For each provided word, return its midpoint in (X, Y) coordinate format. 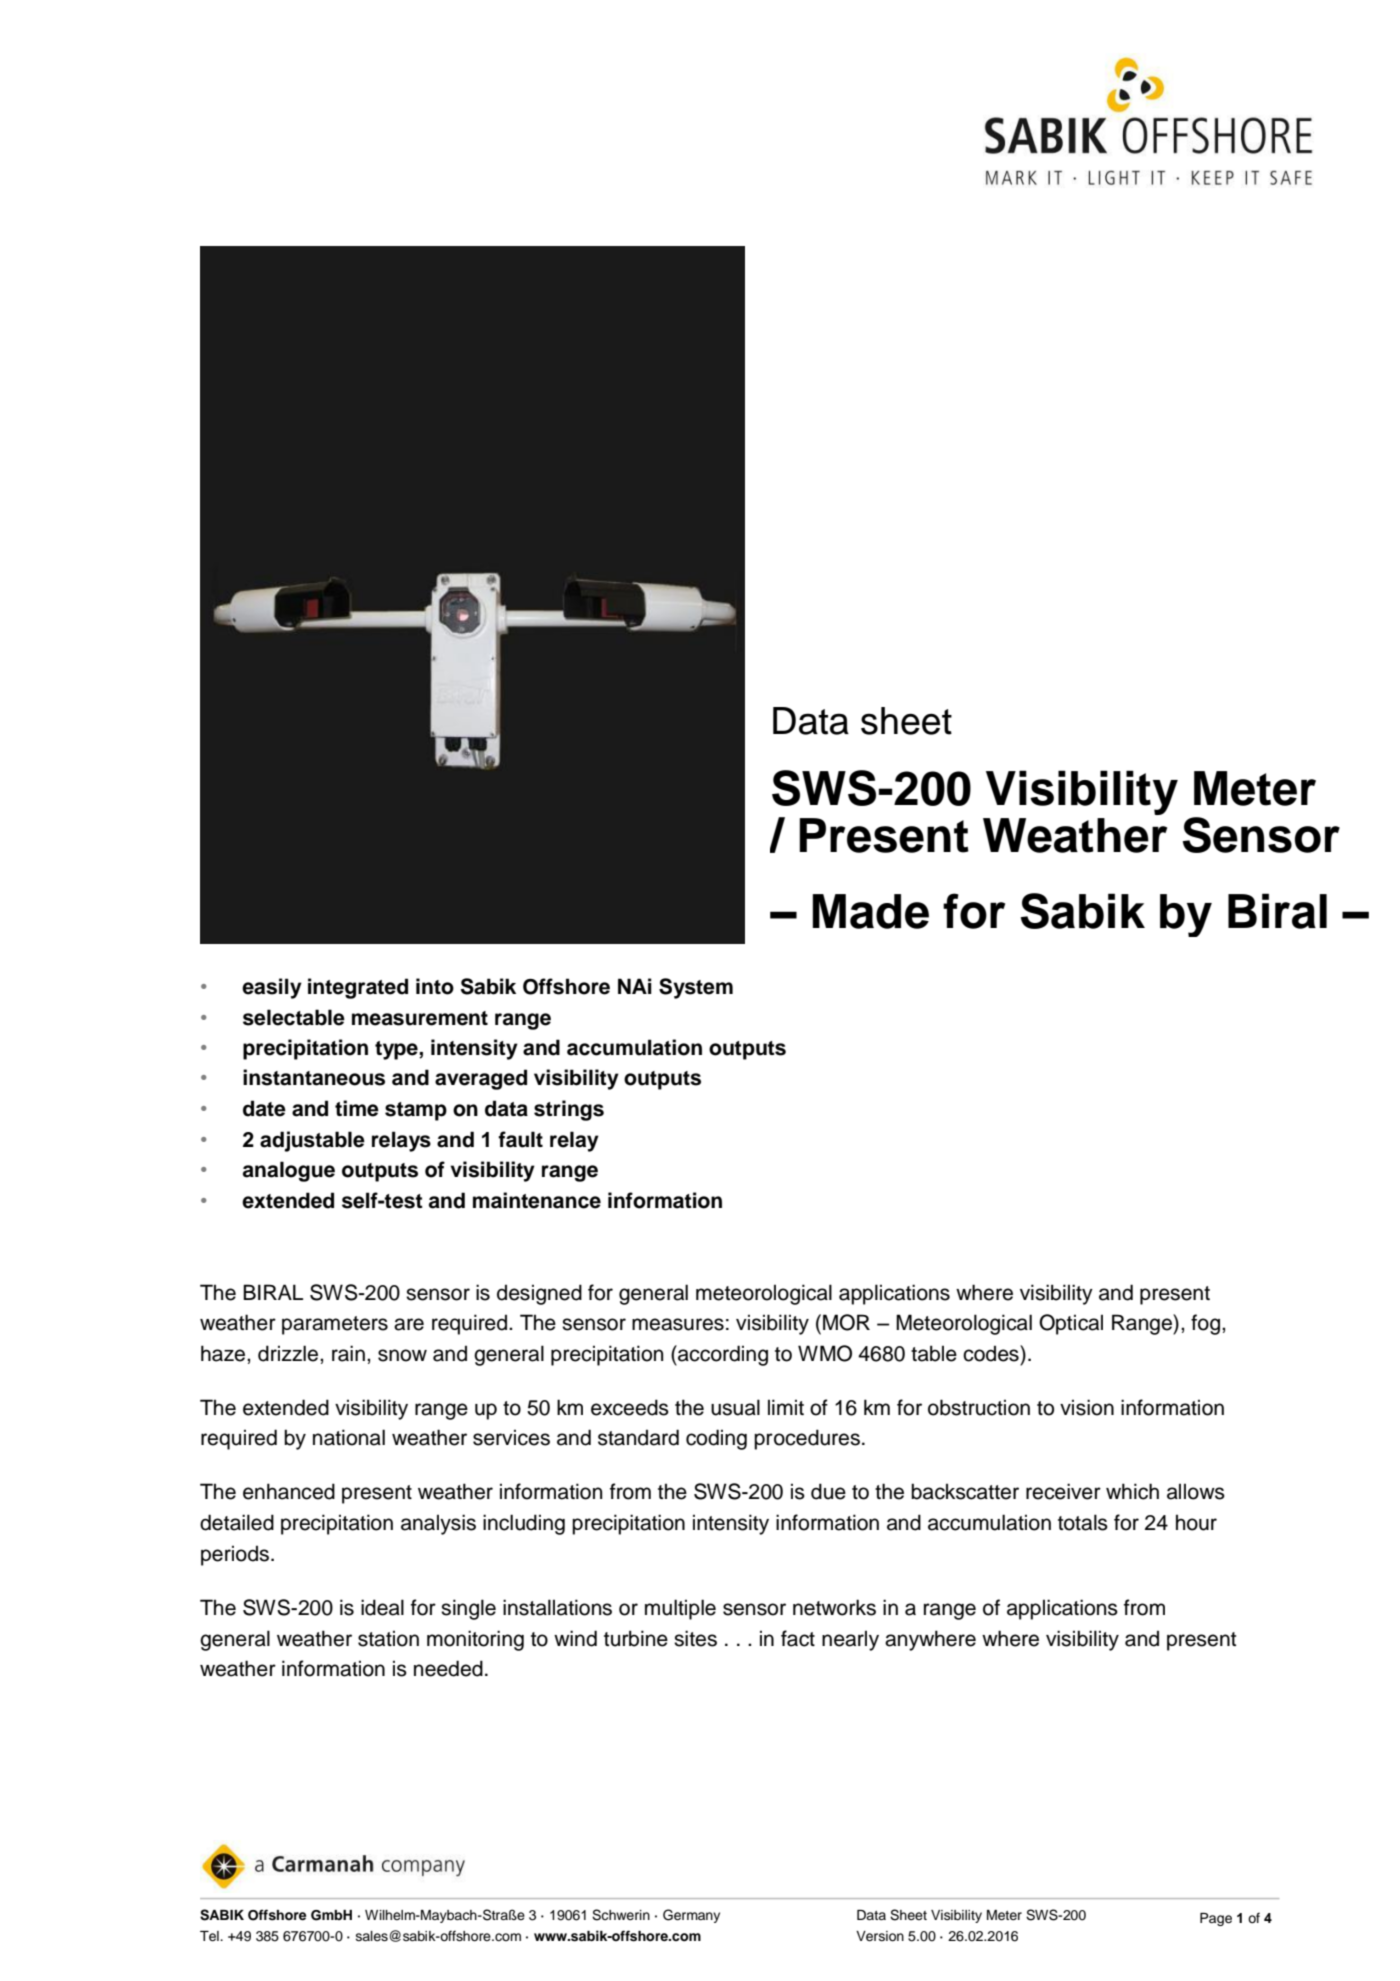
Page (1216, 1919)
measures (678, 1324)
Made (870, 911)
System (696, 988)
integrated (358, 988)
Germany (691, 1916)
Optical (1071, 1324)
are (409, 1324)
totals (1083, 1522)
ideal (382, 1607)
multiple (680, 1609)
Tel (210, 1936)
